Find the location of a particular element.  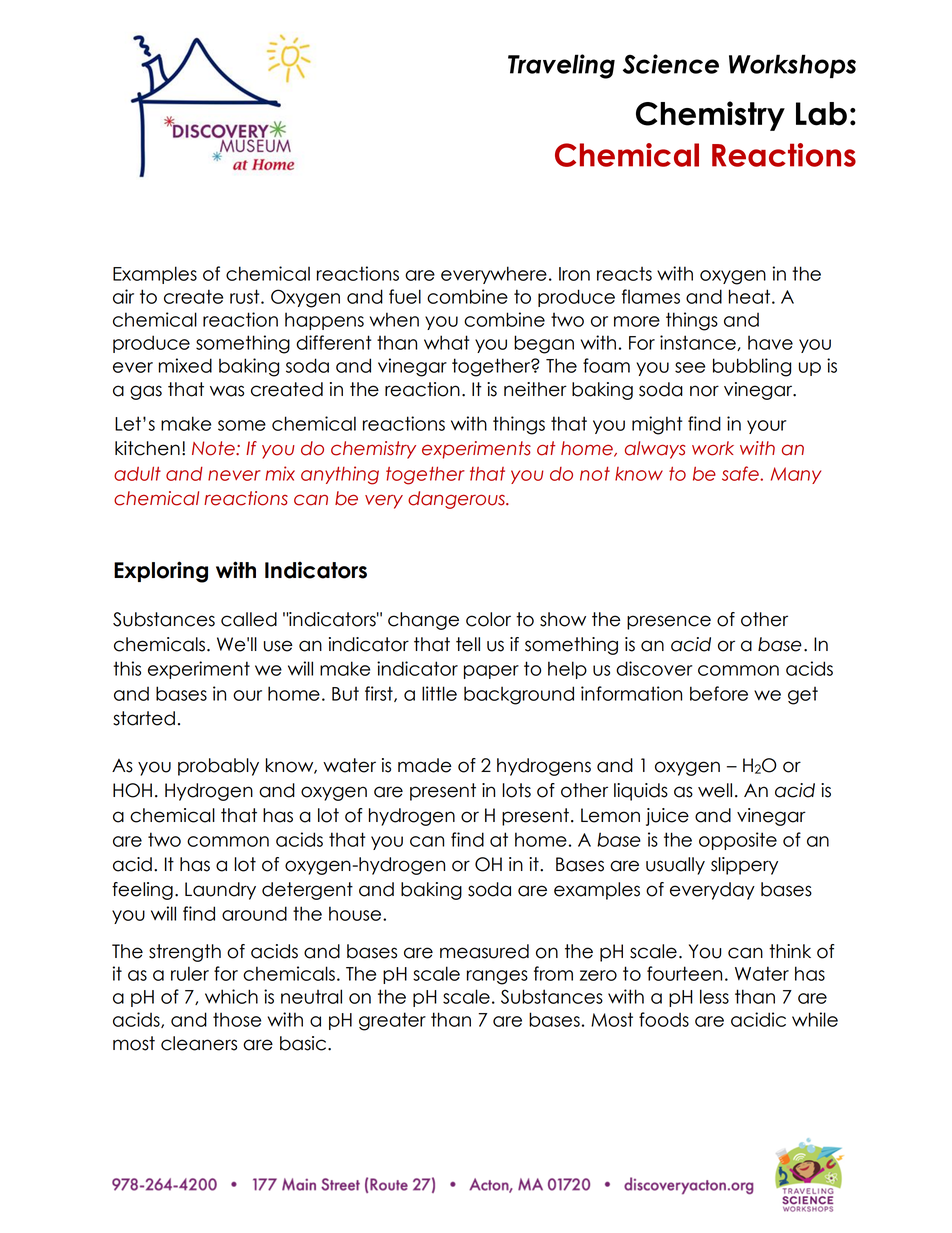

nor is located at coordinates (704, 391).
